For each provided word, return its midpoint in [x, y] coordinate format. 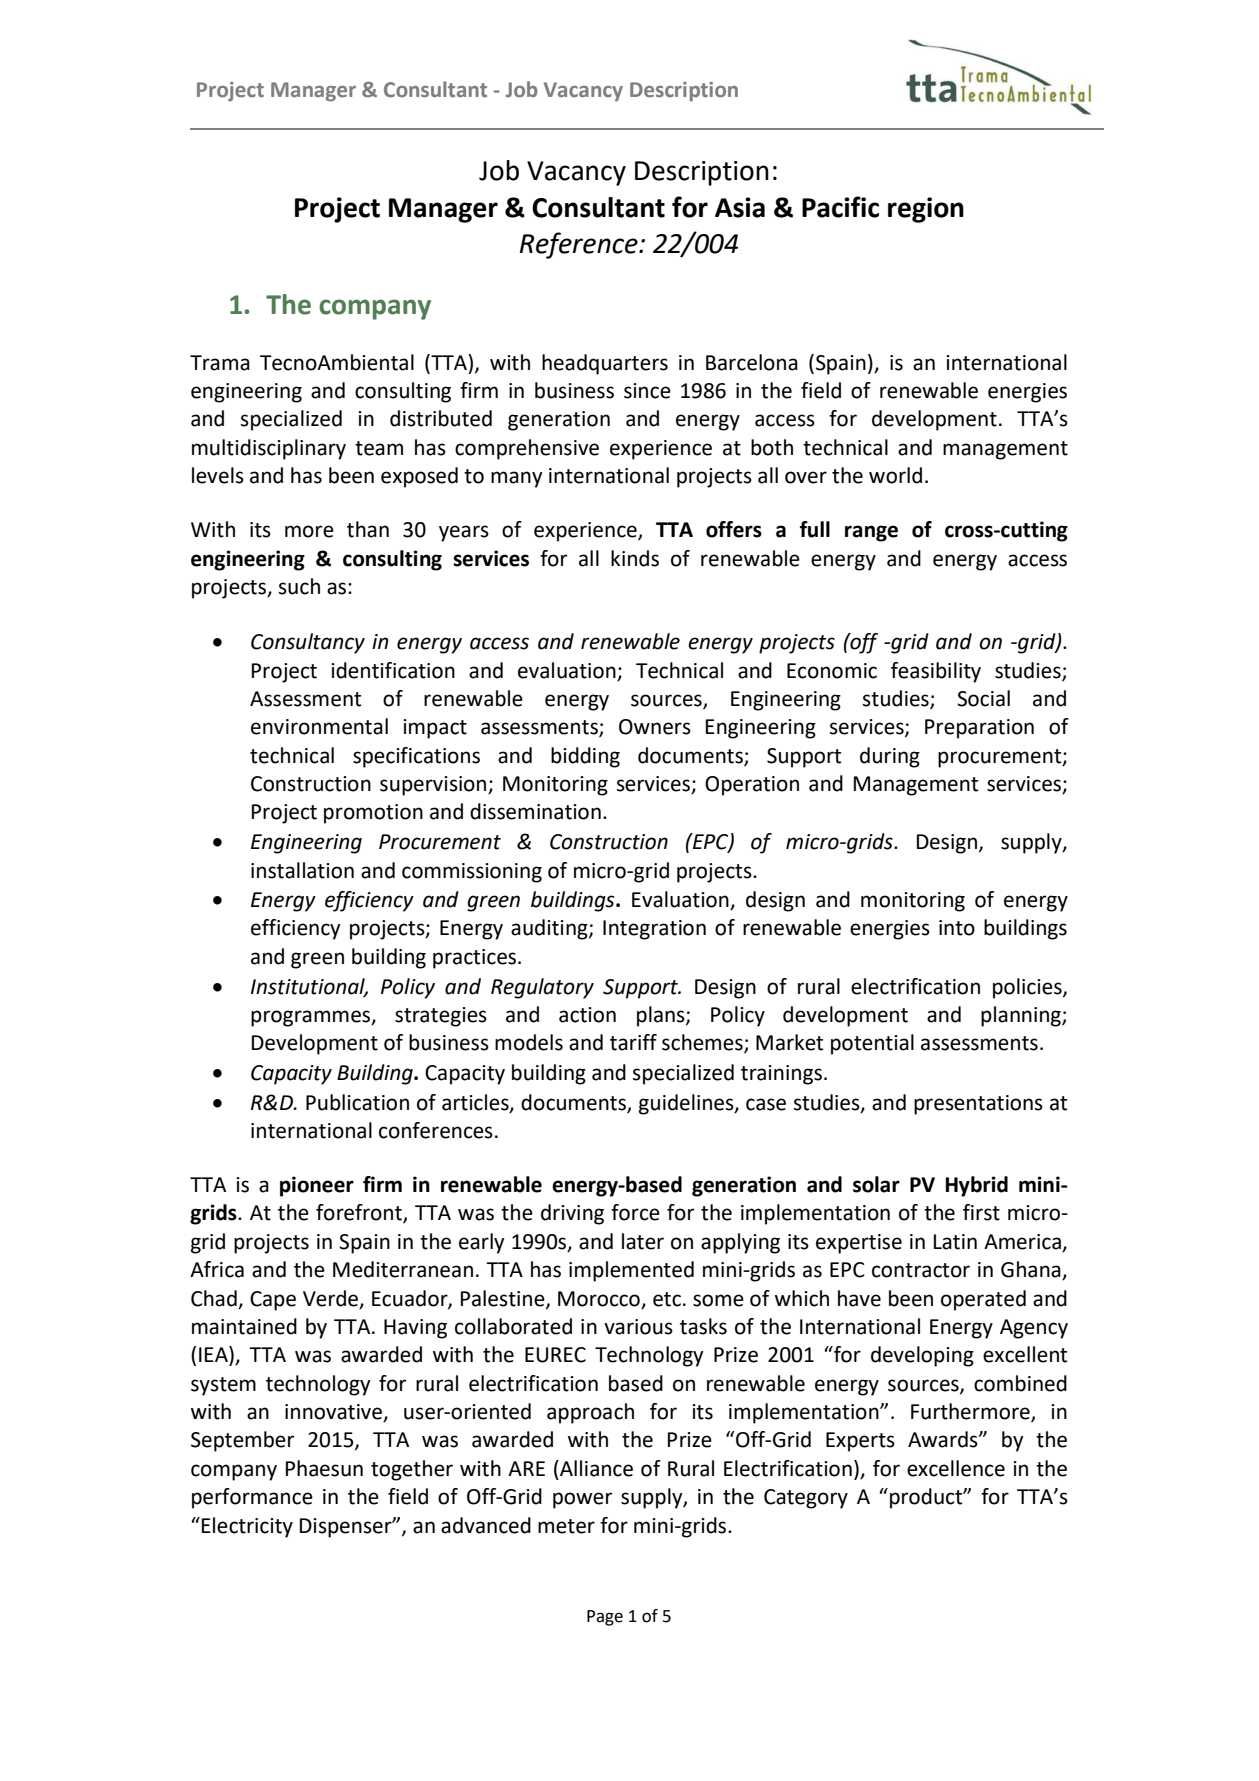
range [871, 533]
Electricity [247, 1527]
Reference [580, 245]
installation [302, 870]
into [957, 928]
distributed [441, 418]
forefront [360, 1213]
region [926, 210]
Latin [955, 1242]
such [299, 586]
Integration [654, 930]
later [643, 1241]
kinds [635, 558]
